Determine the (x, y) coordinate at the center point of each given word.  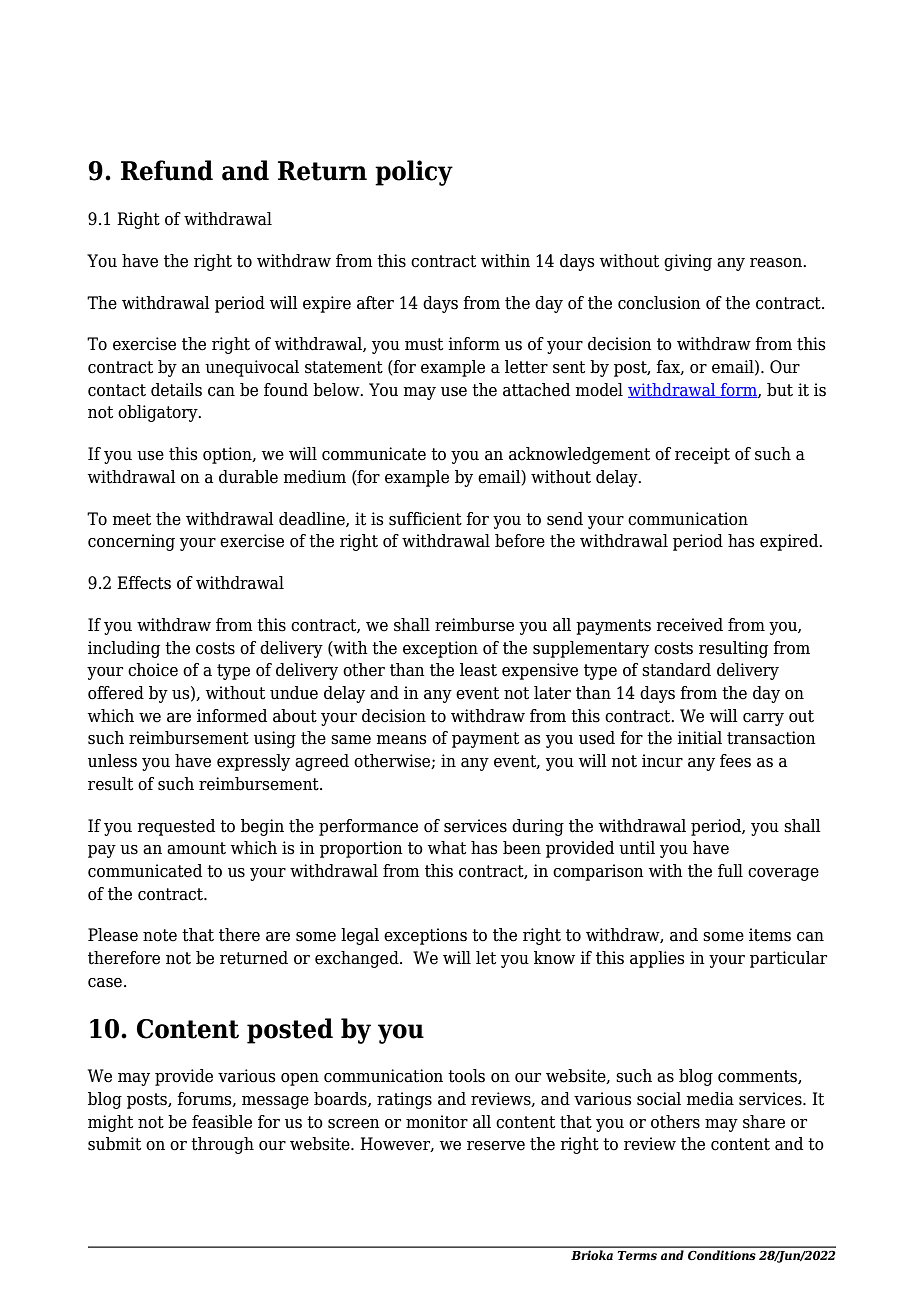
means (401, 740)
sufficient (425, 519)
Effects (144, 583)
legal (360, 936)
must (424, 344)
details (176, 390)
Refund (167, 170)
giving (688, 262)
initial (699, 738)
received (689, 625)
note (160, 935)
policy (414, 173)
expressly (253, 762)
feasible (222, 1122)
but (780, 390)
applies (657, 959)
